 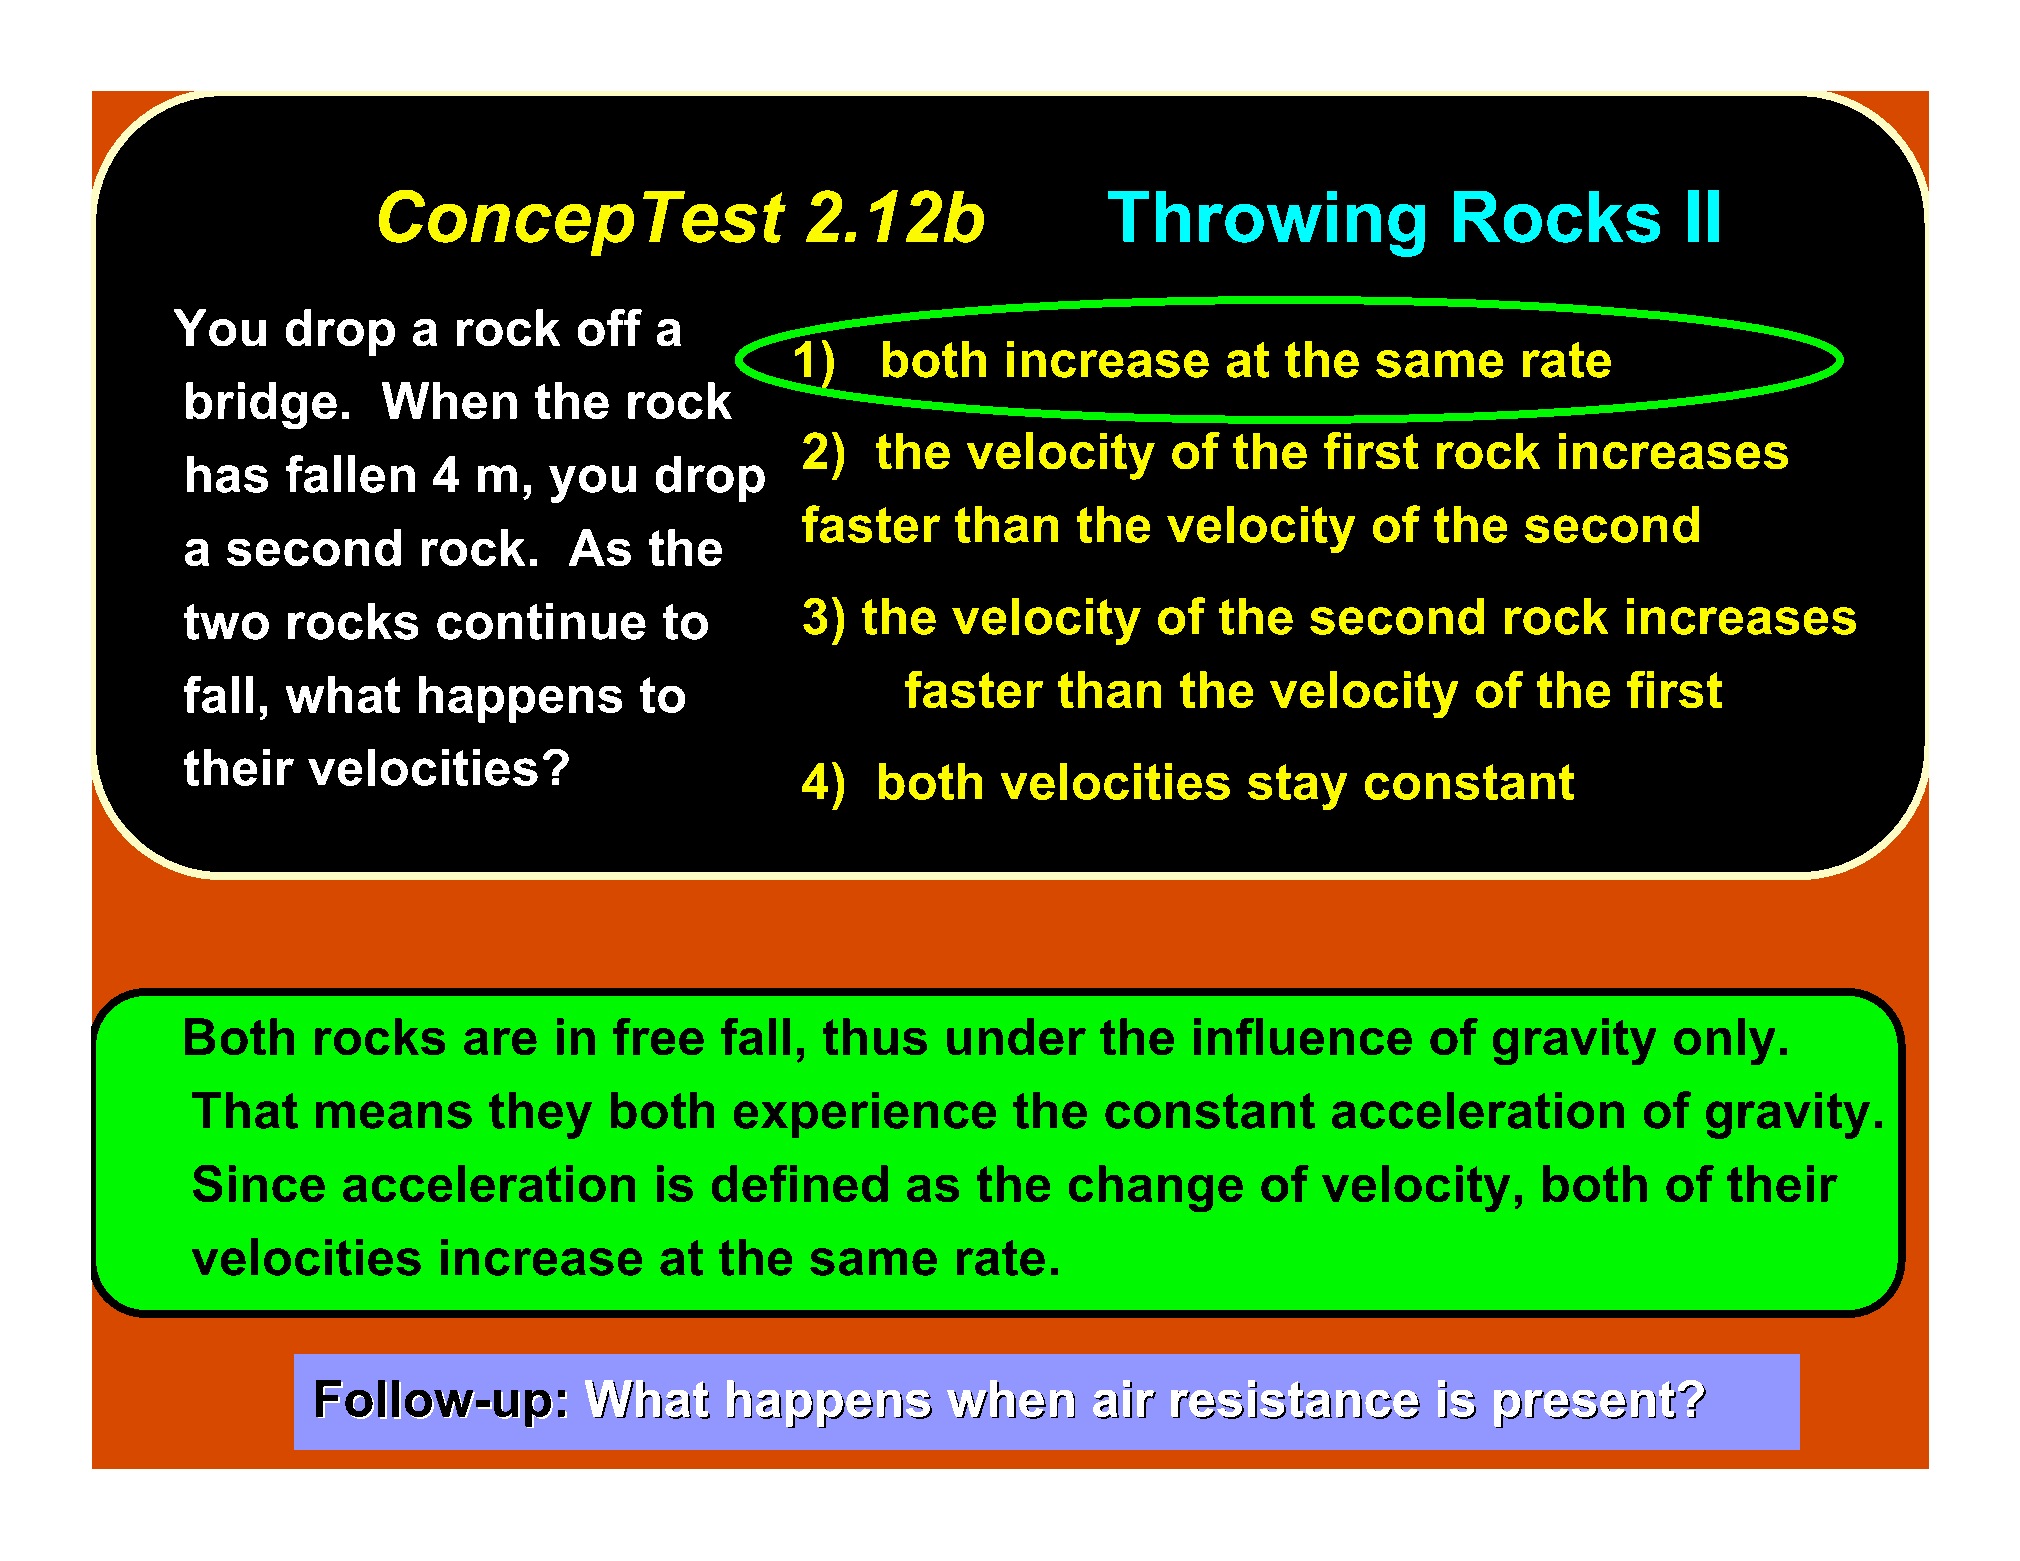 What do you see at coordinates (800, 1183) in the image?
I see `defined` at bounding box center [800, 1183].
